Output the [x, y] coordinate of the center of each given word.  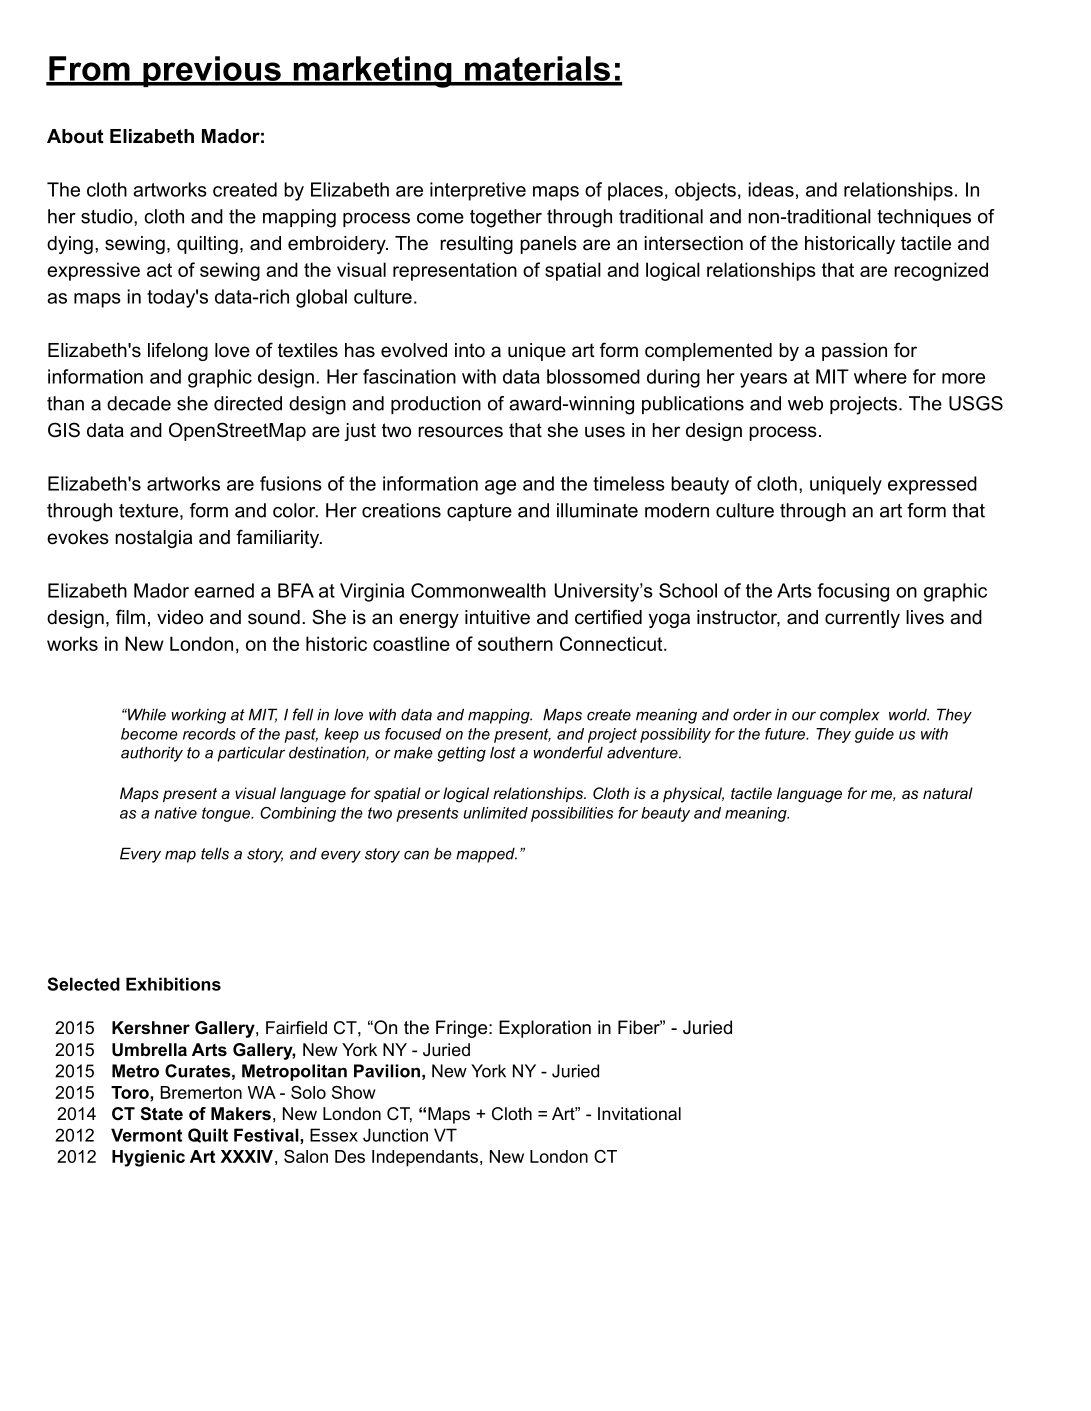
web [805, 403]
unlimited [495, 813]
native [175, 813]
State [161, 1114]
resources [460, 432]
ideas [771, 189]
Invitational [639, 1113]
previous [212, 71]
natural [948, 793]
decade [139, 403]
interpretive [478, 191]
